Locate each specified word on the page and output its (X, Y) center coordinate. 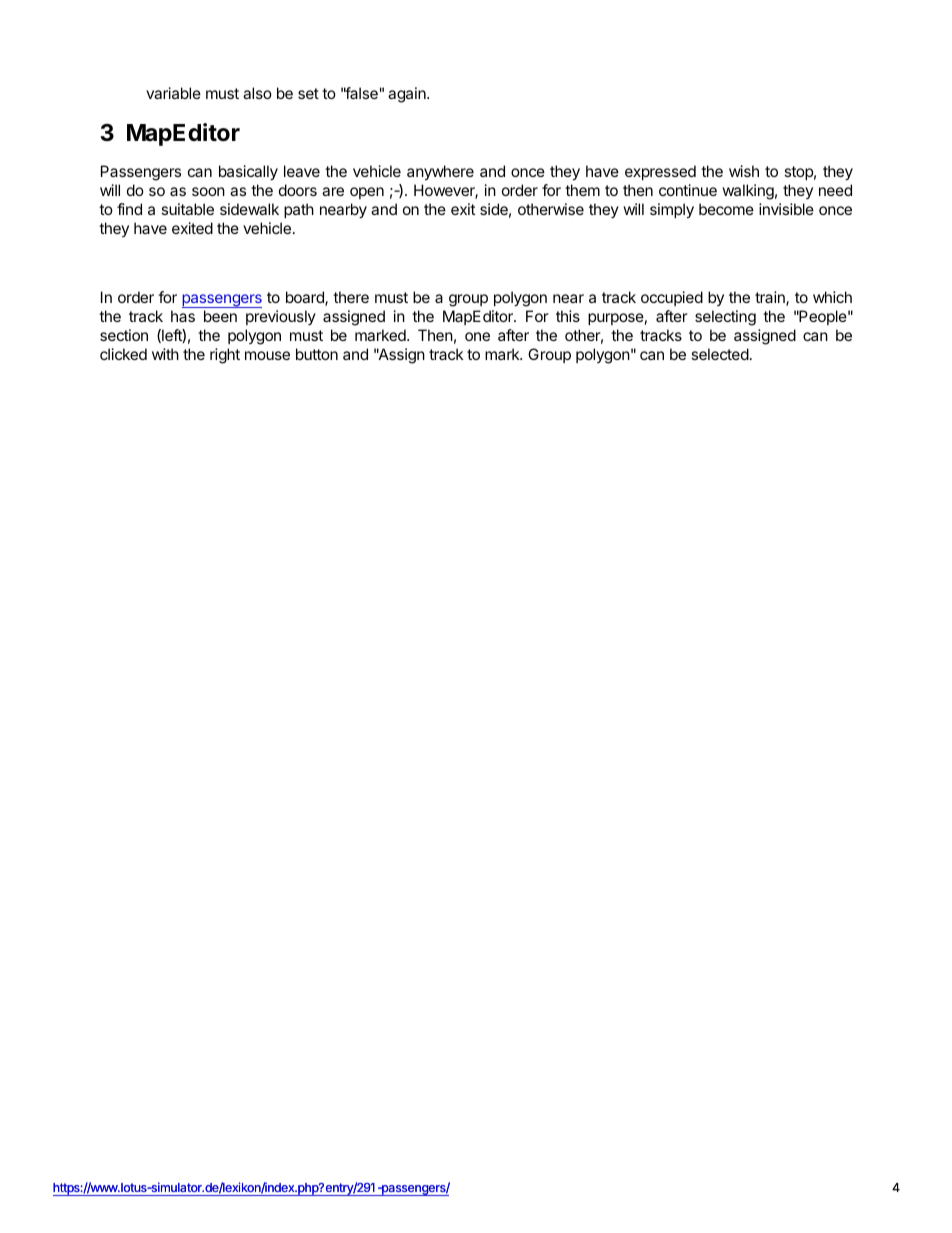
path (299, 210)
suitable (187, 209)
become (726, 209)
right (225, 356)
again (408, 95)
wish (744, 171)
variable (173, 93)
